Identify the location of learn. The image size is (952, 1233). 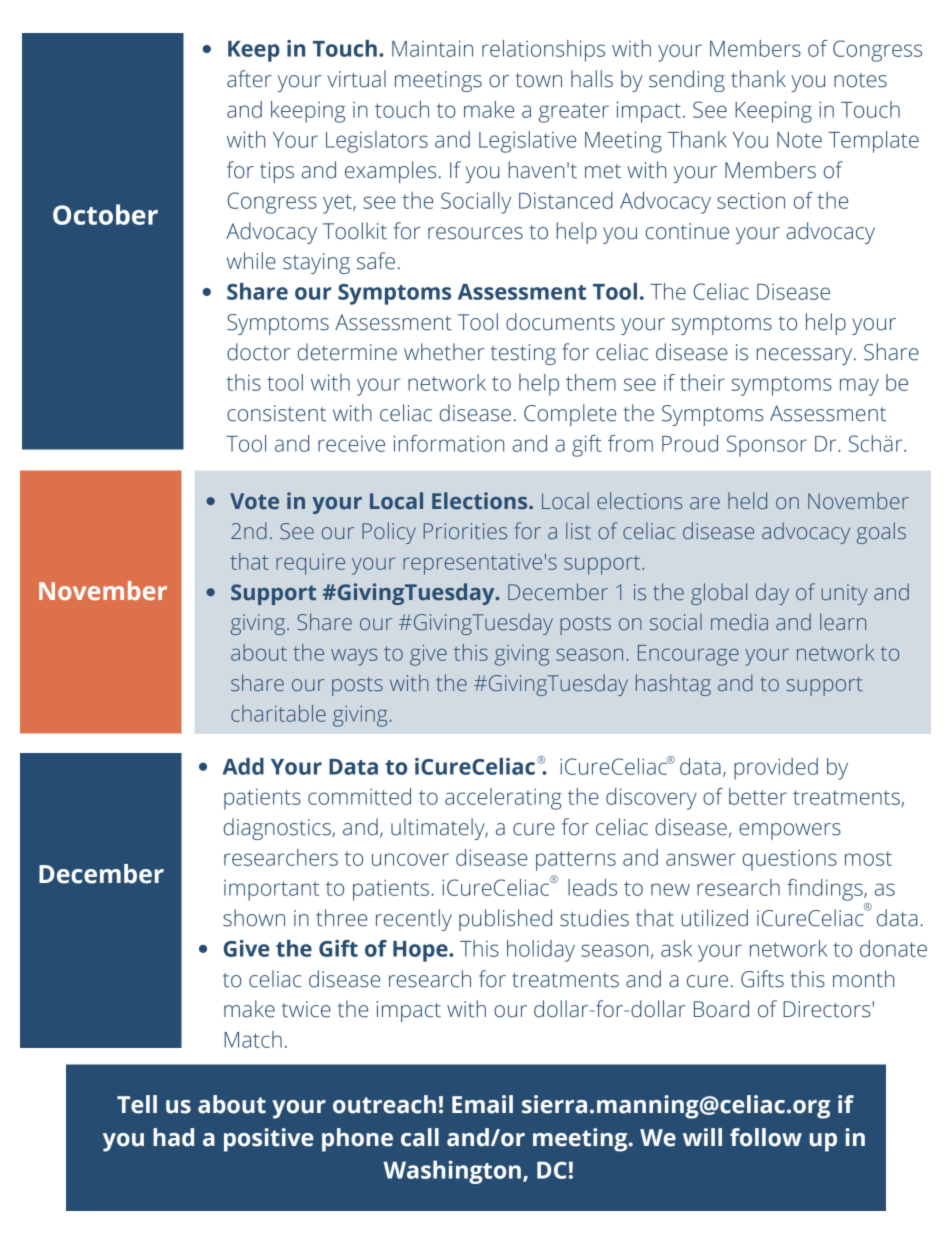
(843, 622).
